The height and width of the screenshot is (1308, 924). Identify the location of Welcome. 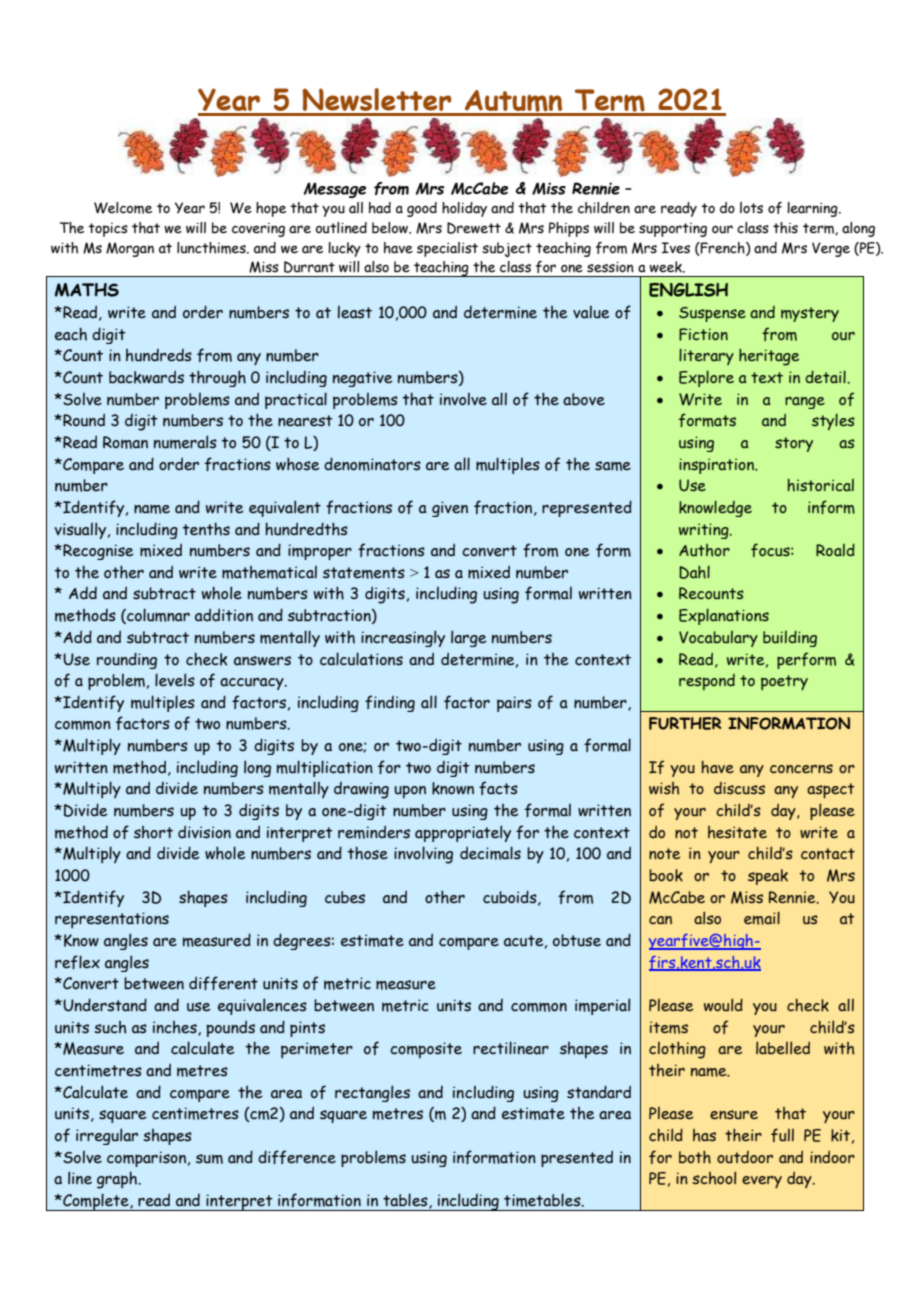
(123, 208).
